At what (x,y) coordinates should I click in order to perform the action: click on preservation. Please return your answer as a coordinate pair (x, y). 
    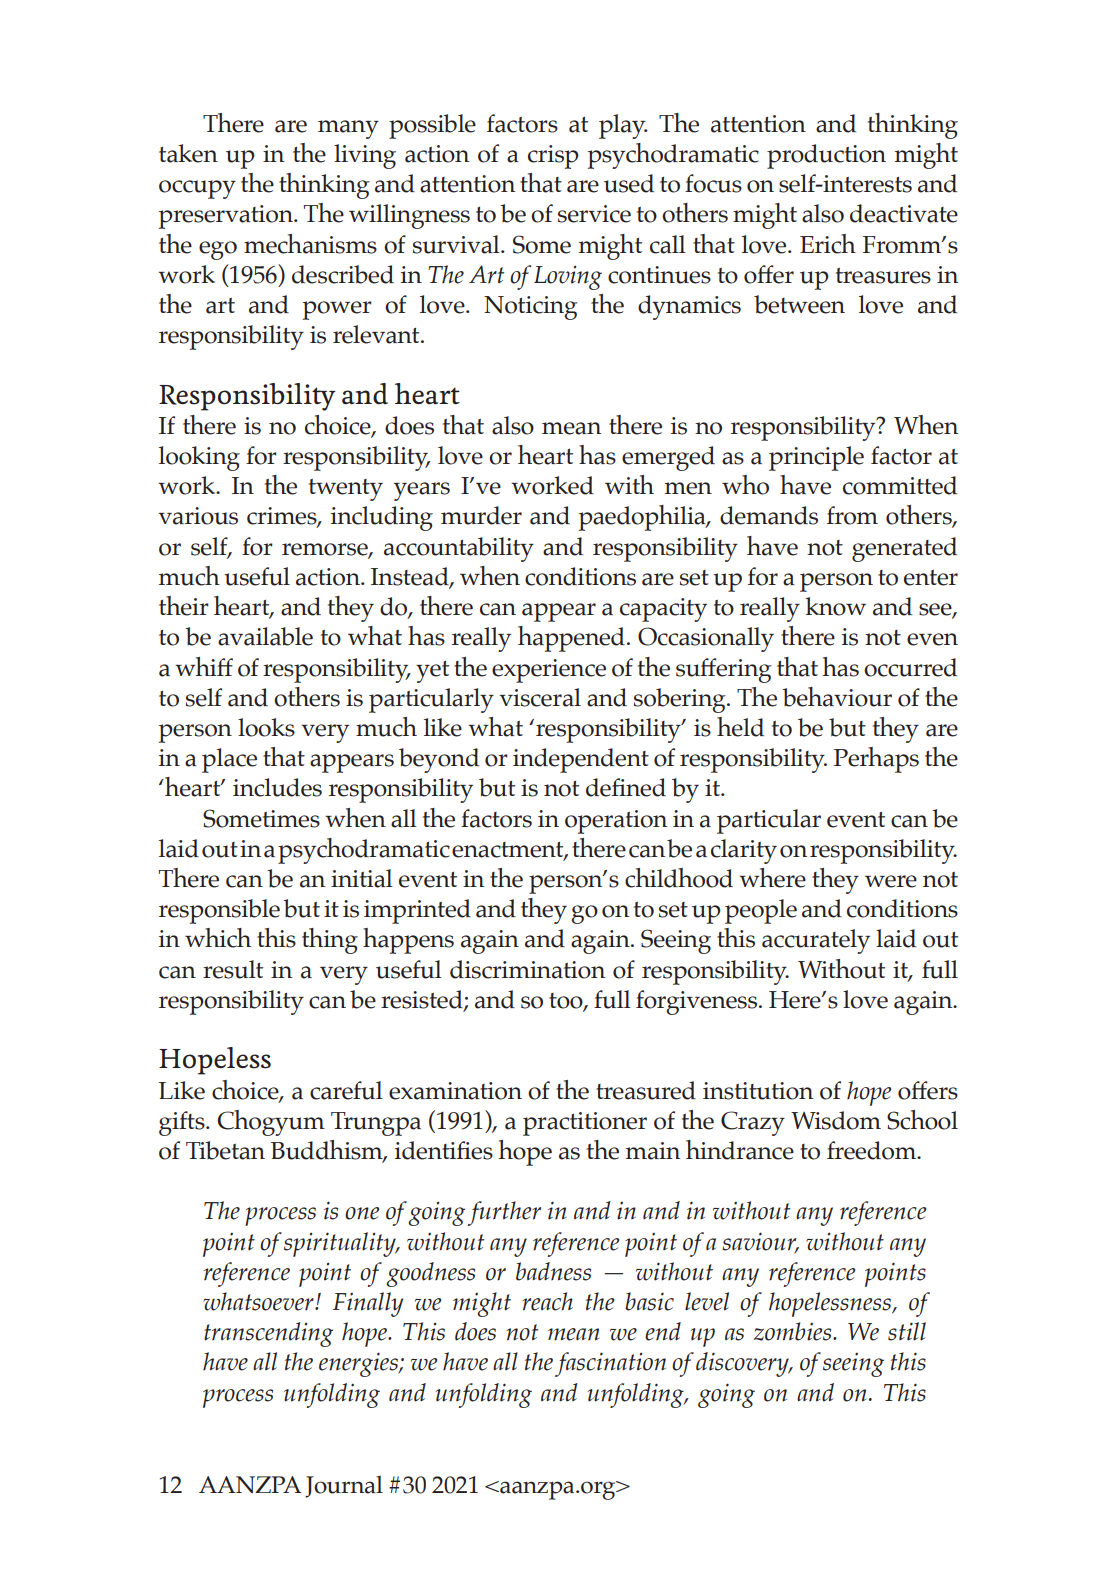
    Looking at the image, I should click on (227, 217).
